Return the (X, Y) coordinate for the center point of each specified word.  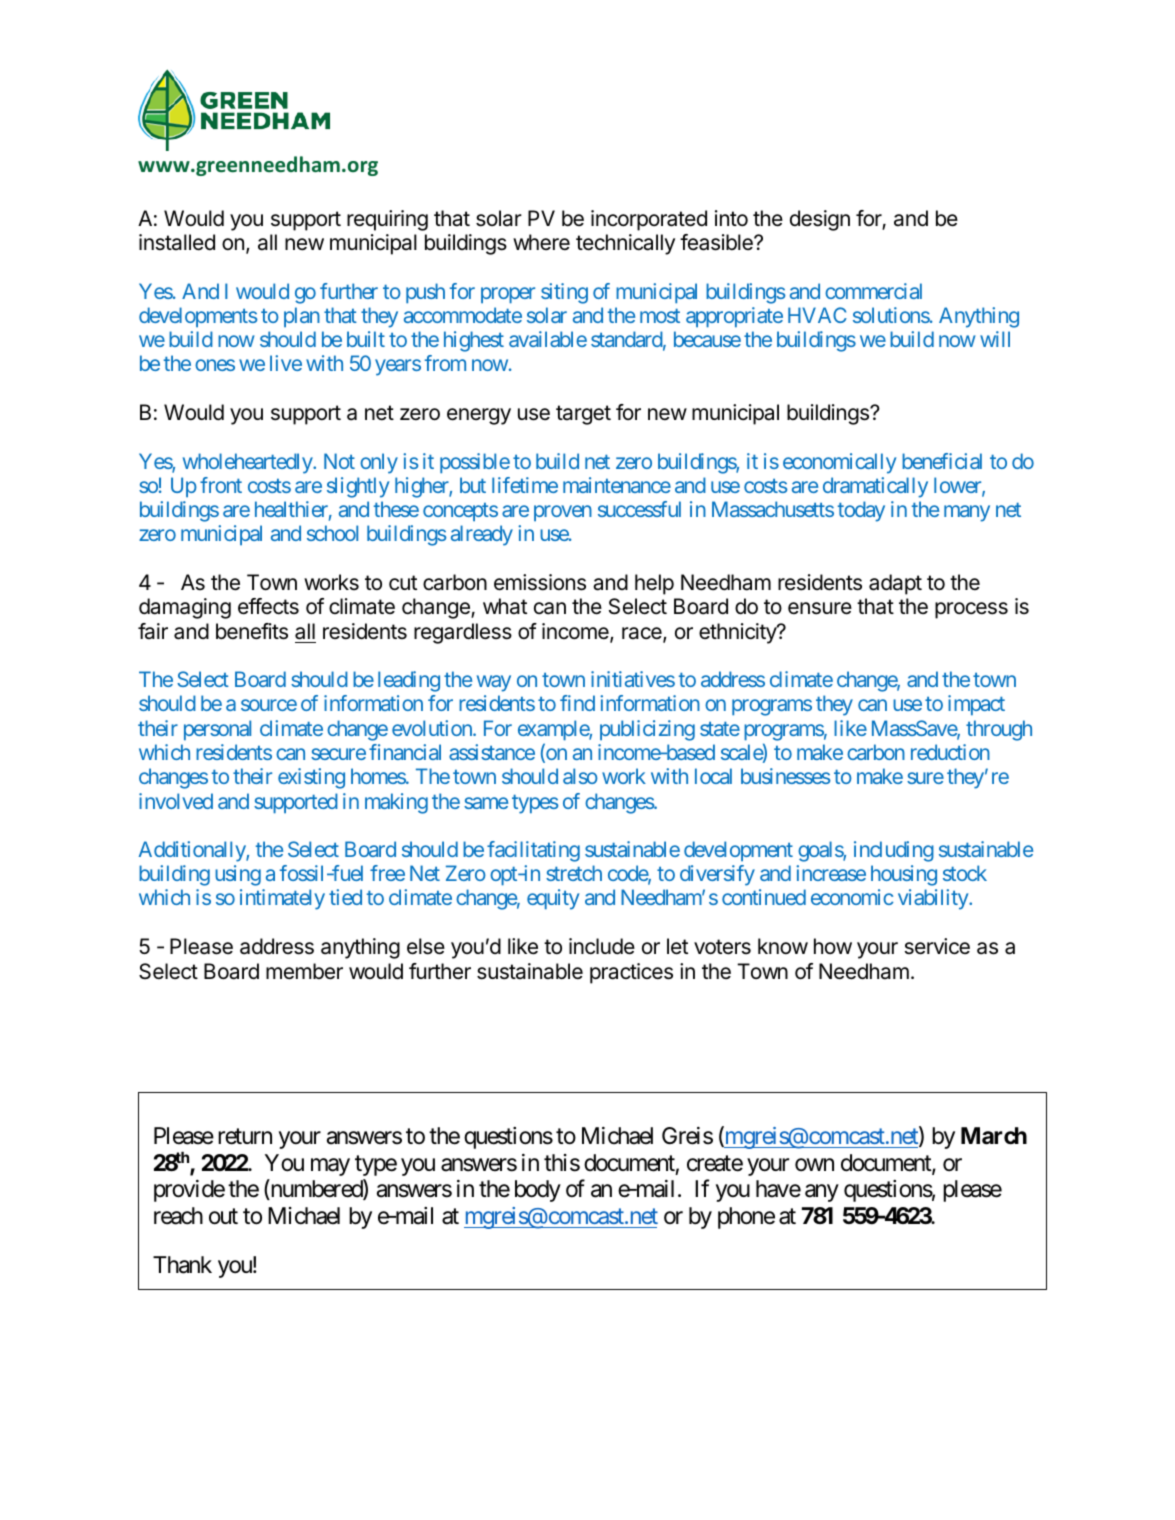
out (223, 1216)
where (541, 242)
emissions (540, 582)
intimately (282, 899)
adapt (895, 584)
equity (553, 899)
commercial (873, 291)
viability (934, 899)
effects (268, 606)
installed (177, 242)
